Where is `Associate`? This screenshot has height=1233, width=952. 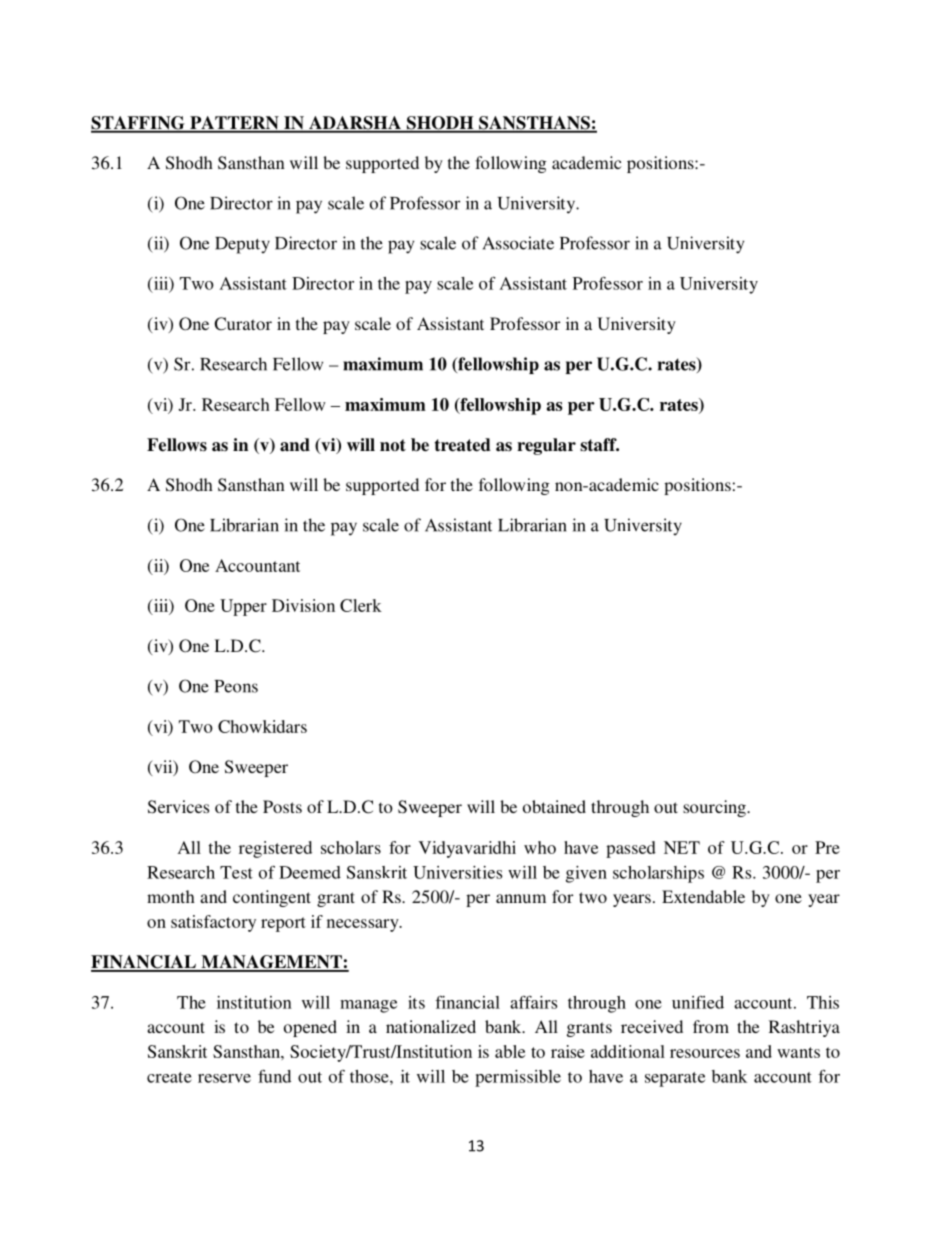
Associate is located at coordinates (518, 243).
